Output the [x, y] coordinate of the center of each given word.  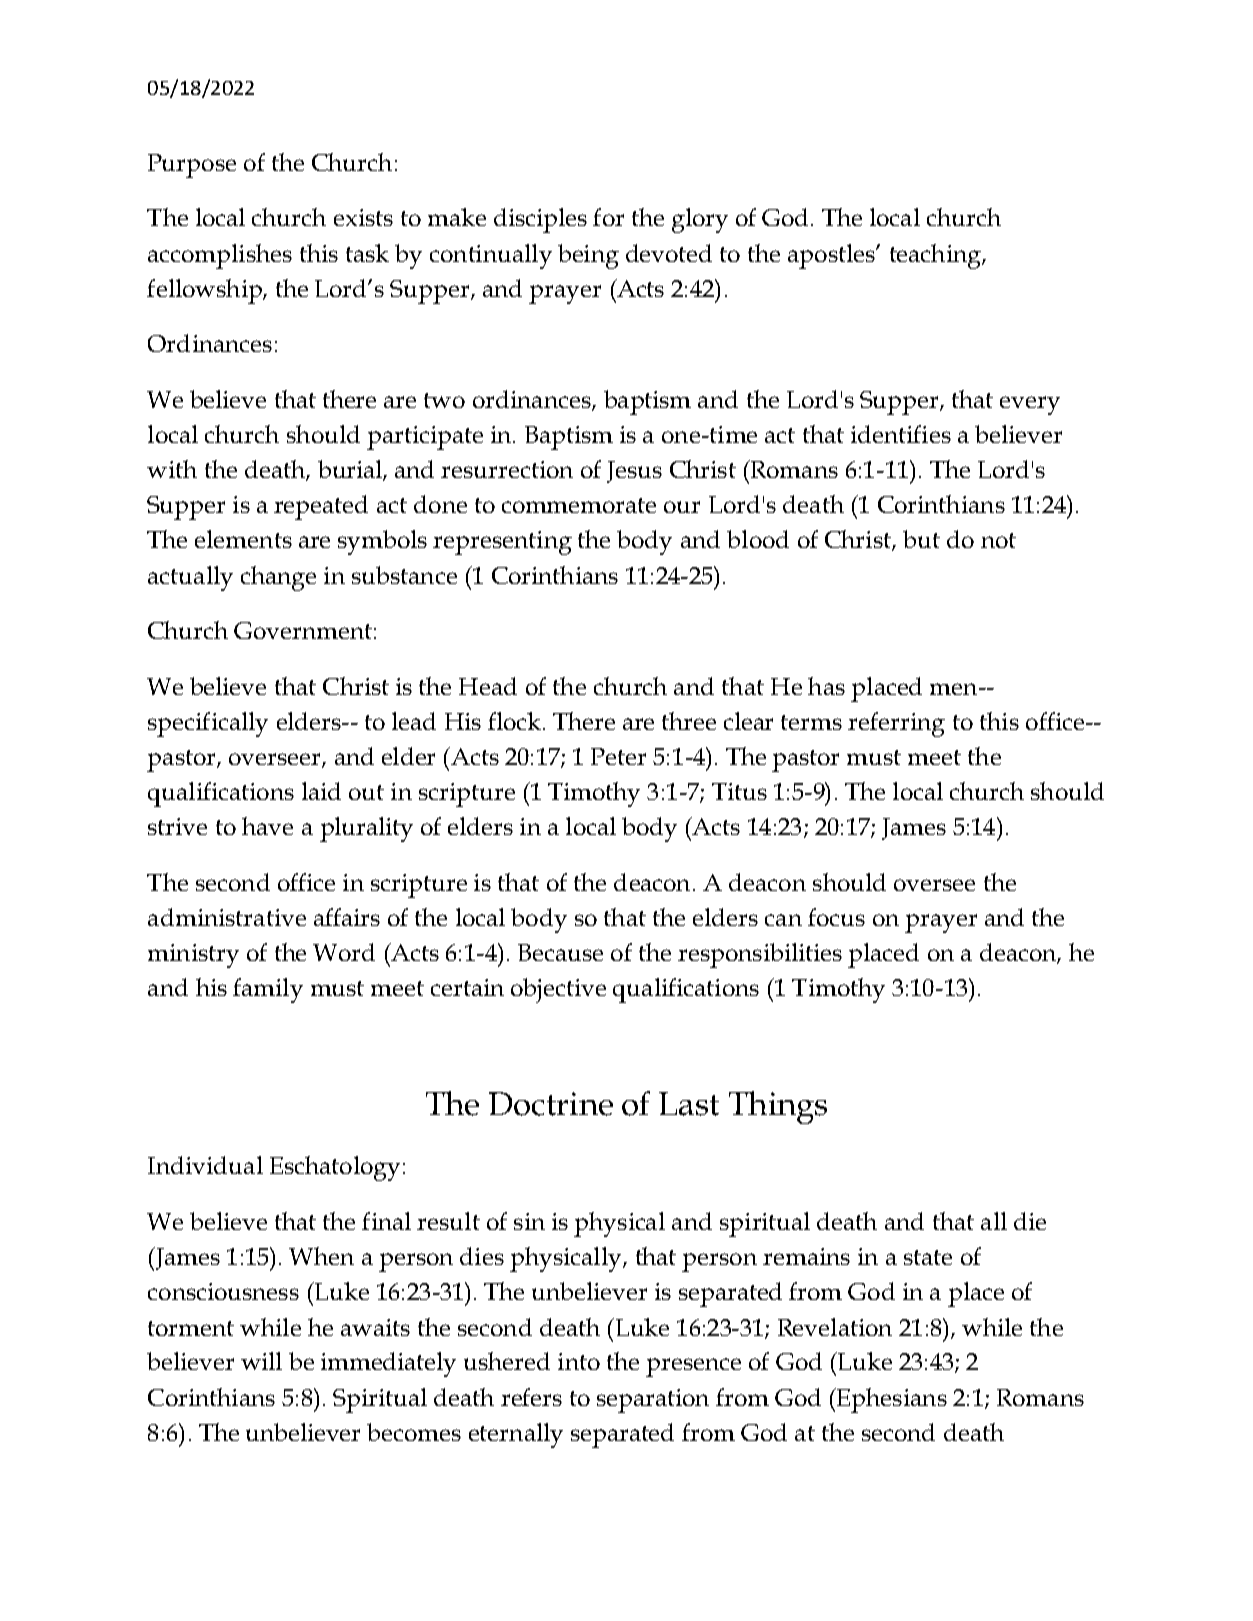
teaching [936, 256]
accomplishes [220, 256]
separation [653, 1401]
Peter [618, 756]
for [608, 217]
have [267, 826]
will [261, 1361]
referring [896, 724]
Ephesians [890, 1400]
